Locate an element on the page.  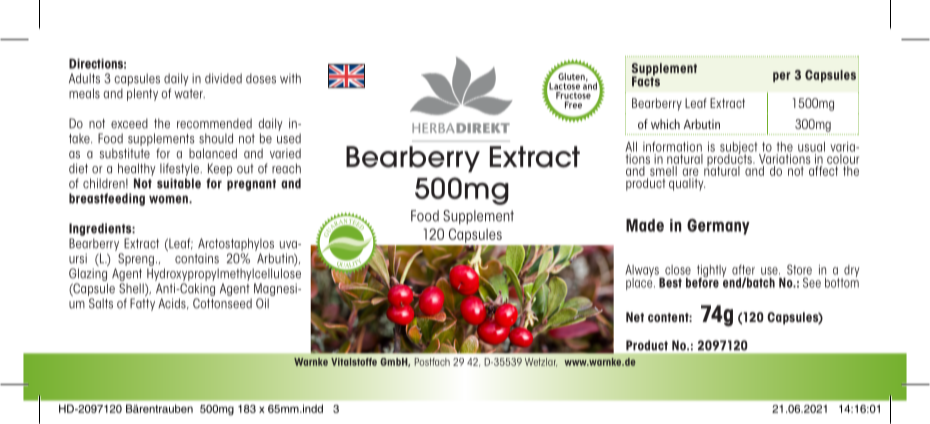
are is located at coordinates (690, 172).
